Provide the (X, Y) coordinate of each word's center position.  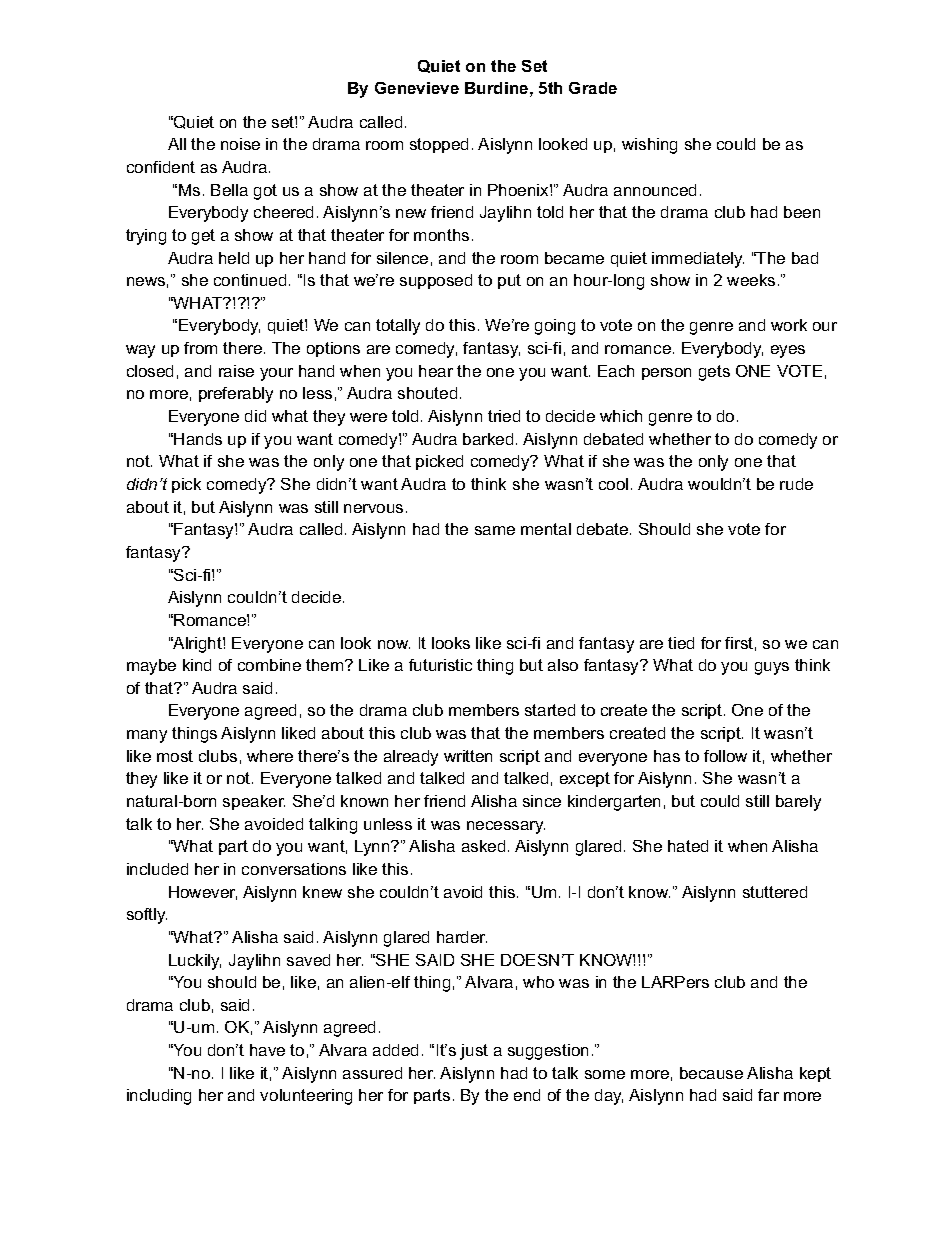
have (267, 1050)
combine (269, 665)
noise (240, 144)
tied (681, 643)
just (474, 1052)
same (495, 530)
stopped (439, 145)
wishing (649, 146)
